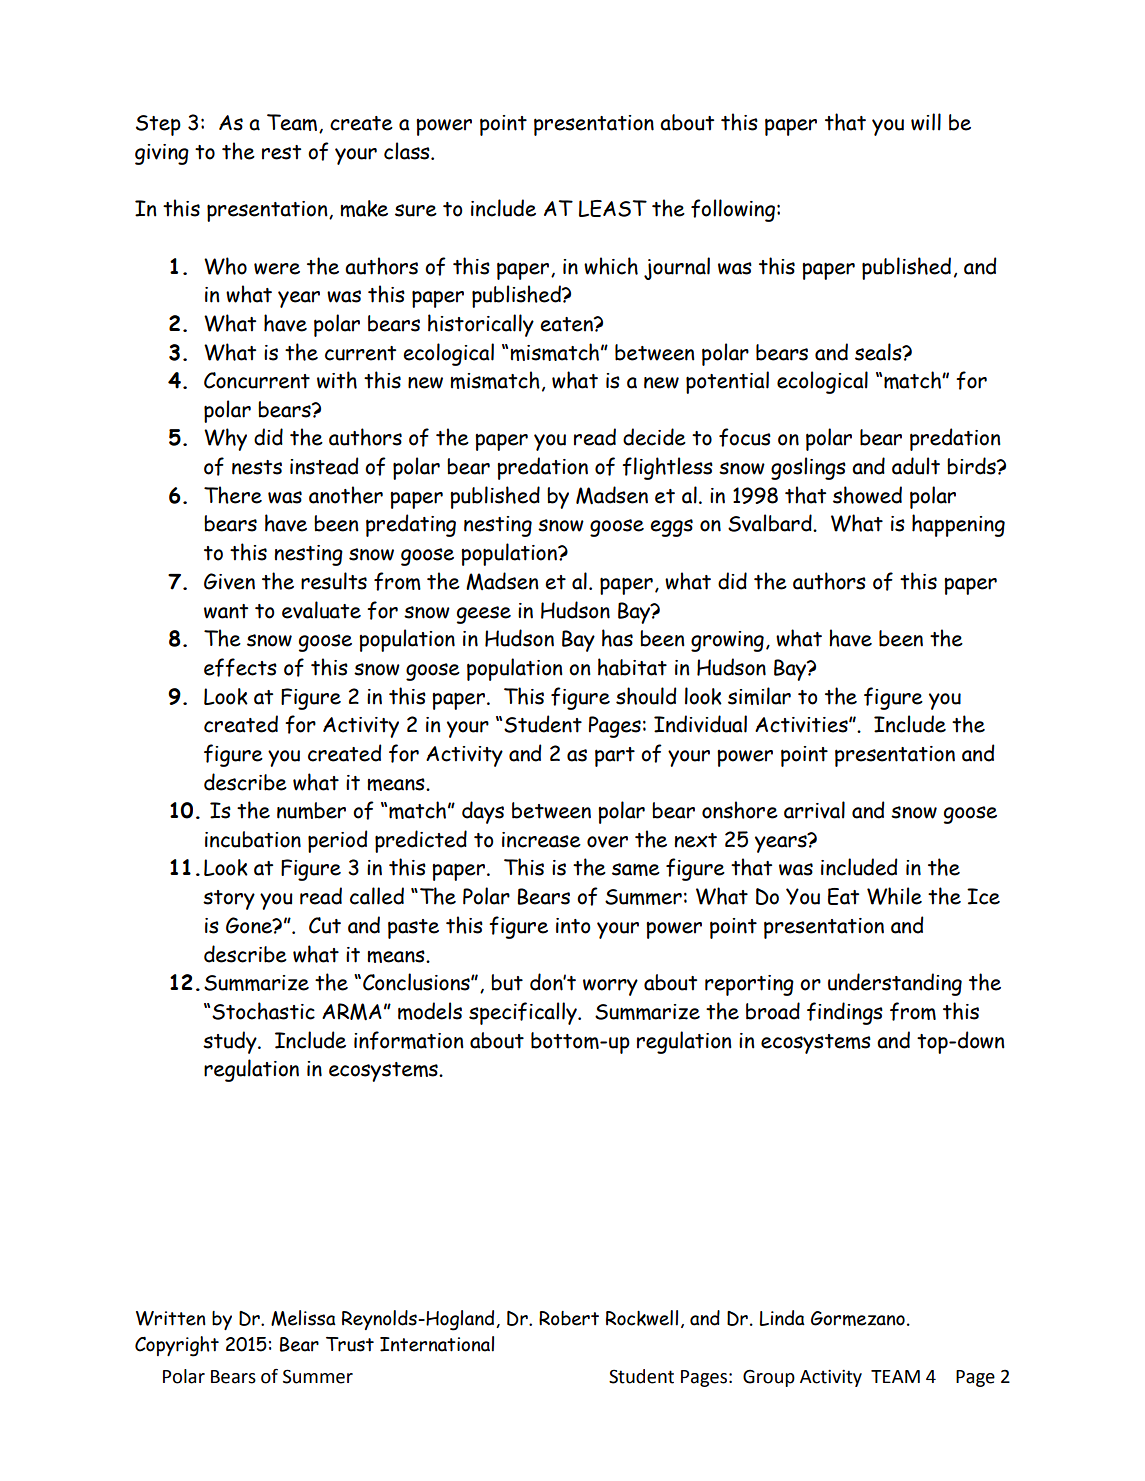 The height and width of the image is (1481, 1145). What do you see at coordinates (569, 1318) in the image?
I see `Robert` at bounding box center [569, 1318].
